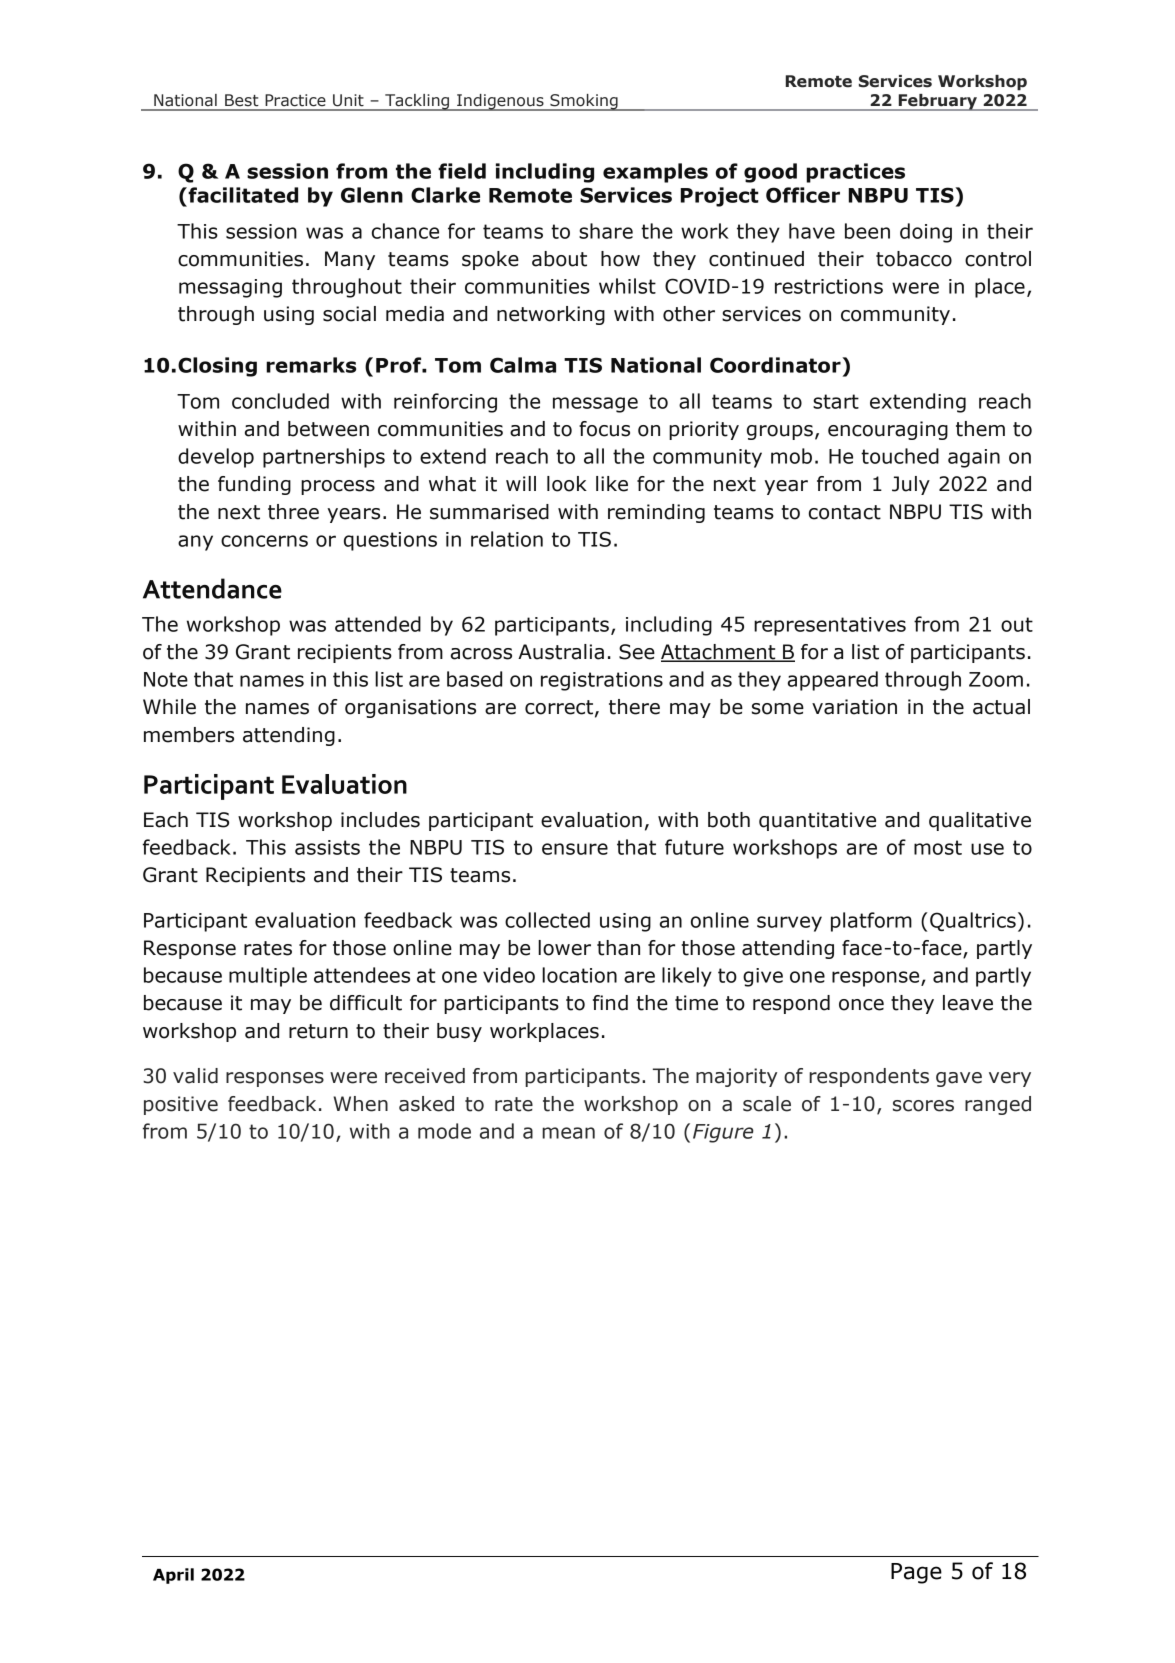  I want to click on look, so click(567, 484).
